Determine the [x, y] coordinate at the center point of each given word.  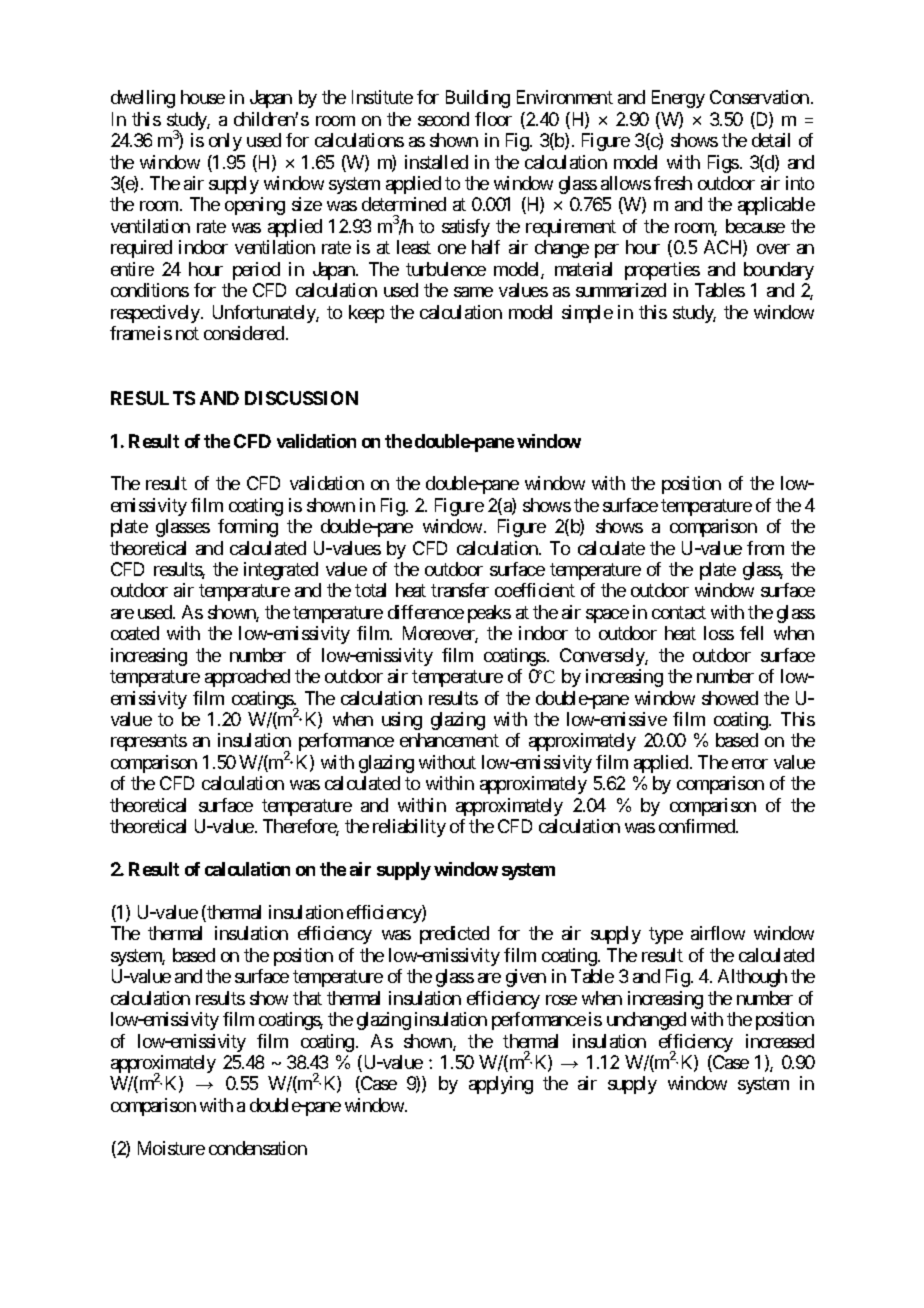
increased [780, 1041]
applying [501, 1085]
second [443, 119]
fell [751, 633]
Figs [723, 164]
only [225, 142]
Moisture [171, 1148]
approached [247, 678]
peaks [489, 614]
